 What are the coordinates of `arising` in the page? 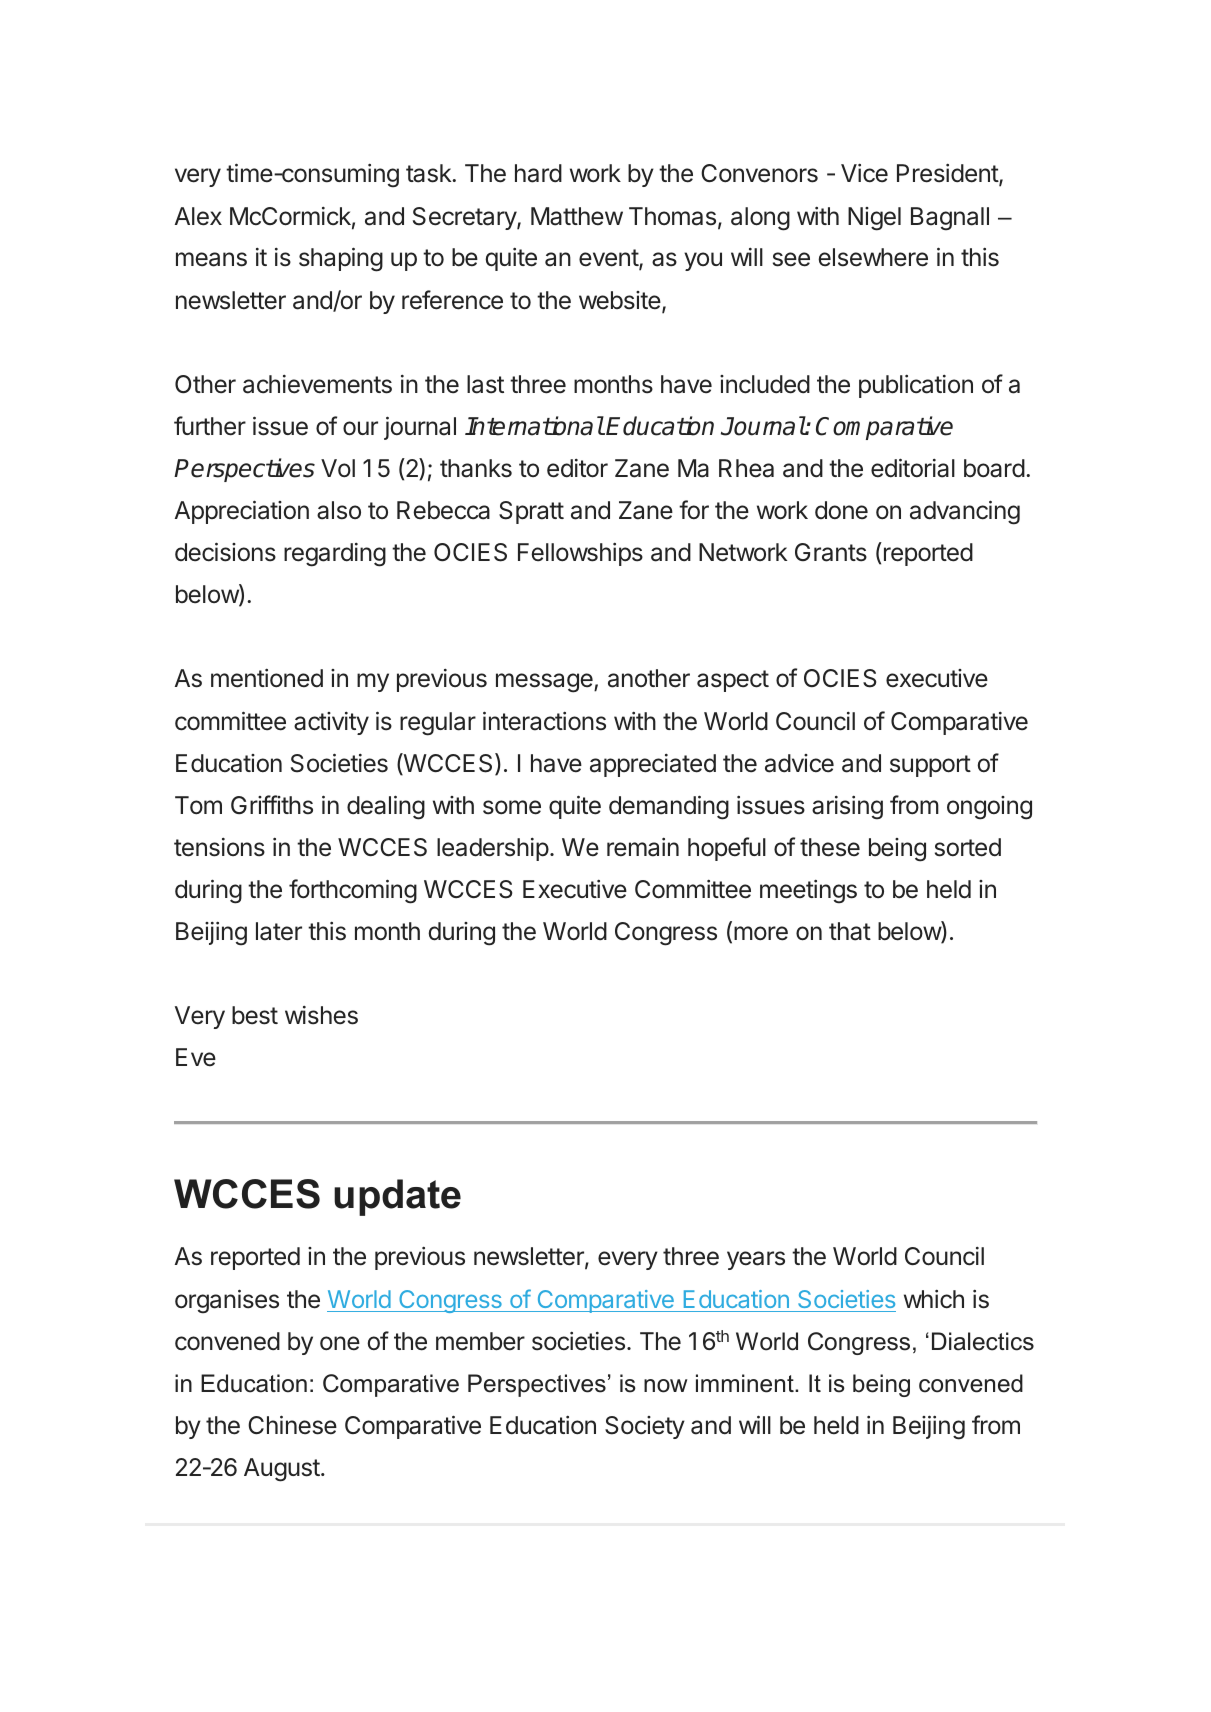 It's located at (847, 808).
